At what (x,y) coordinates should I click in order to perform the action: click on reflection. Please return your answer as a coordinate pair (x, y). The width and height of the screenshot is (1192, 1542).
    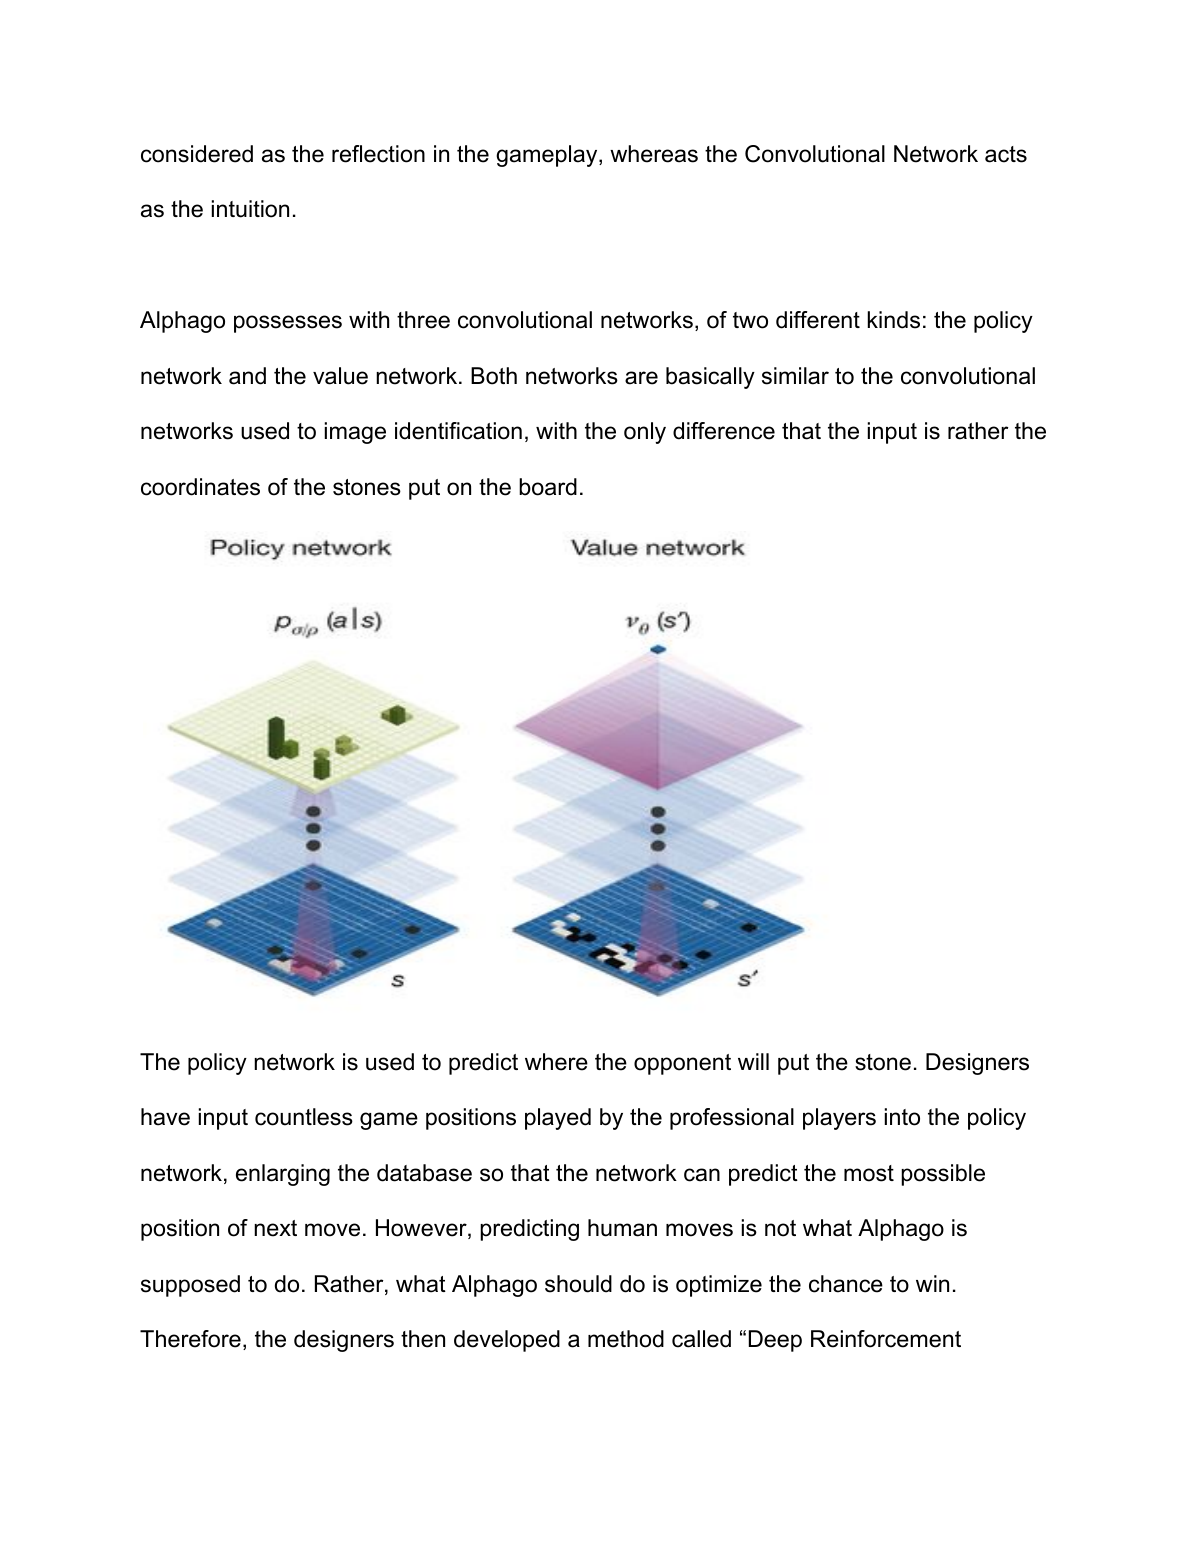
    Looking at the image, I should click on (378, 154).
